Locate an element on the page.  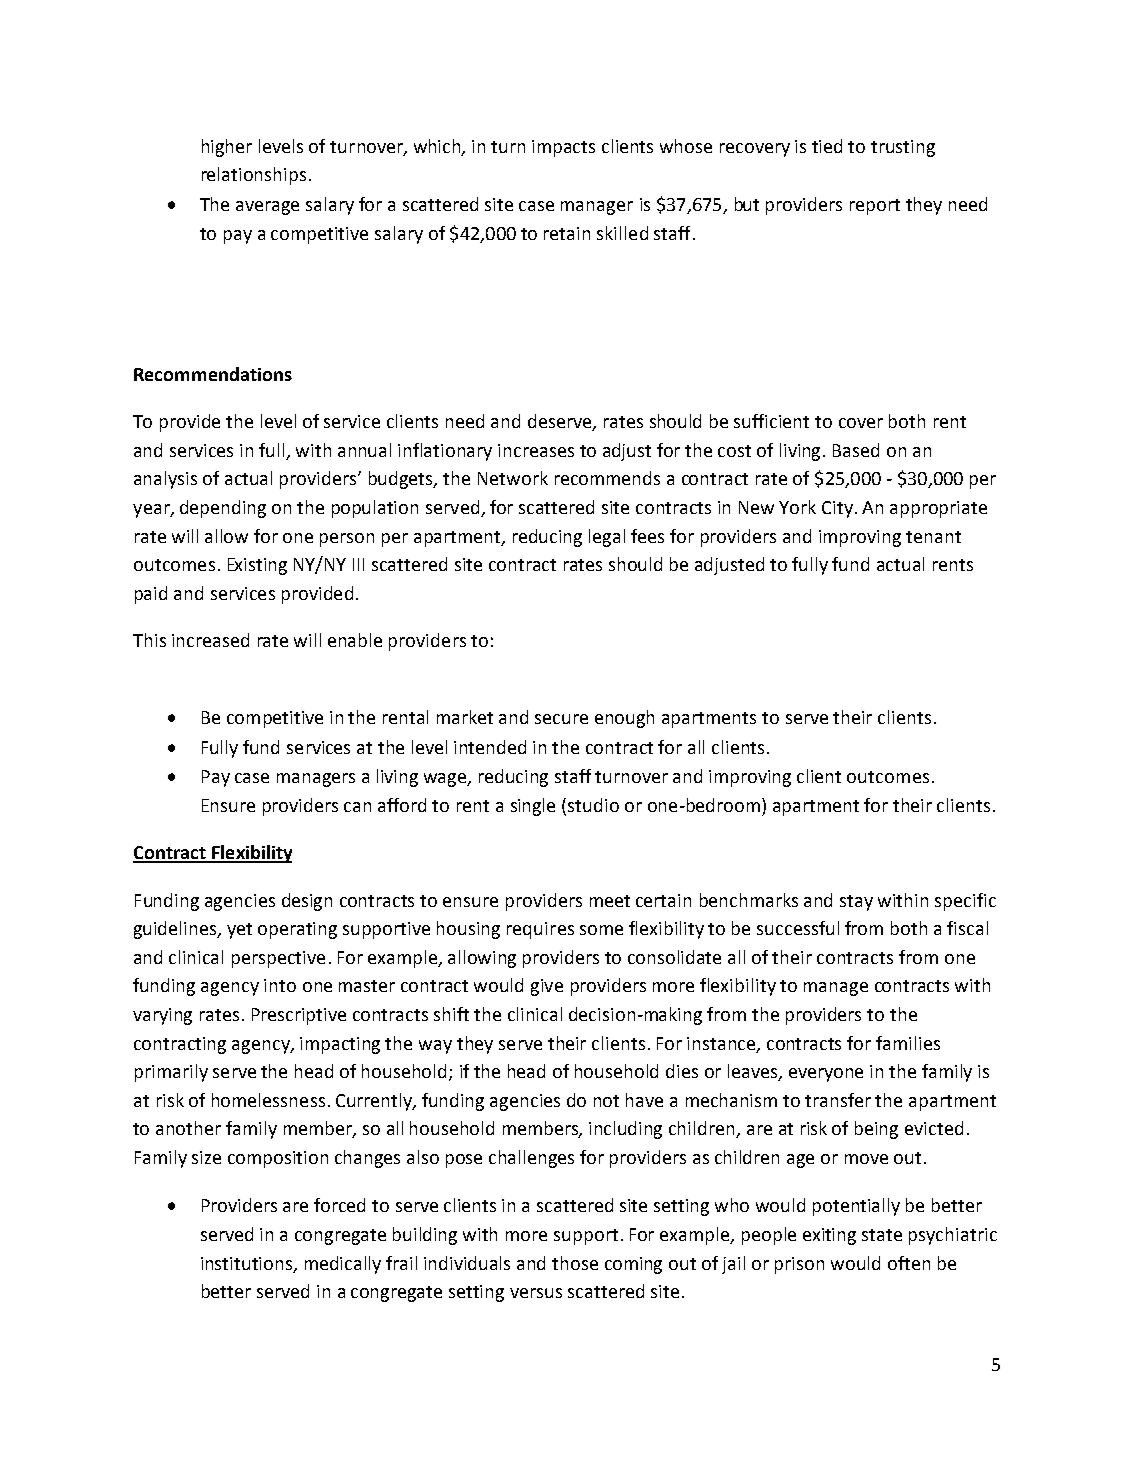
impacts is located at coordinates (563, 148).
